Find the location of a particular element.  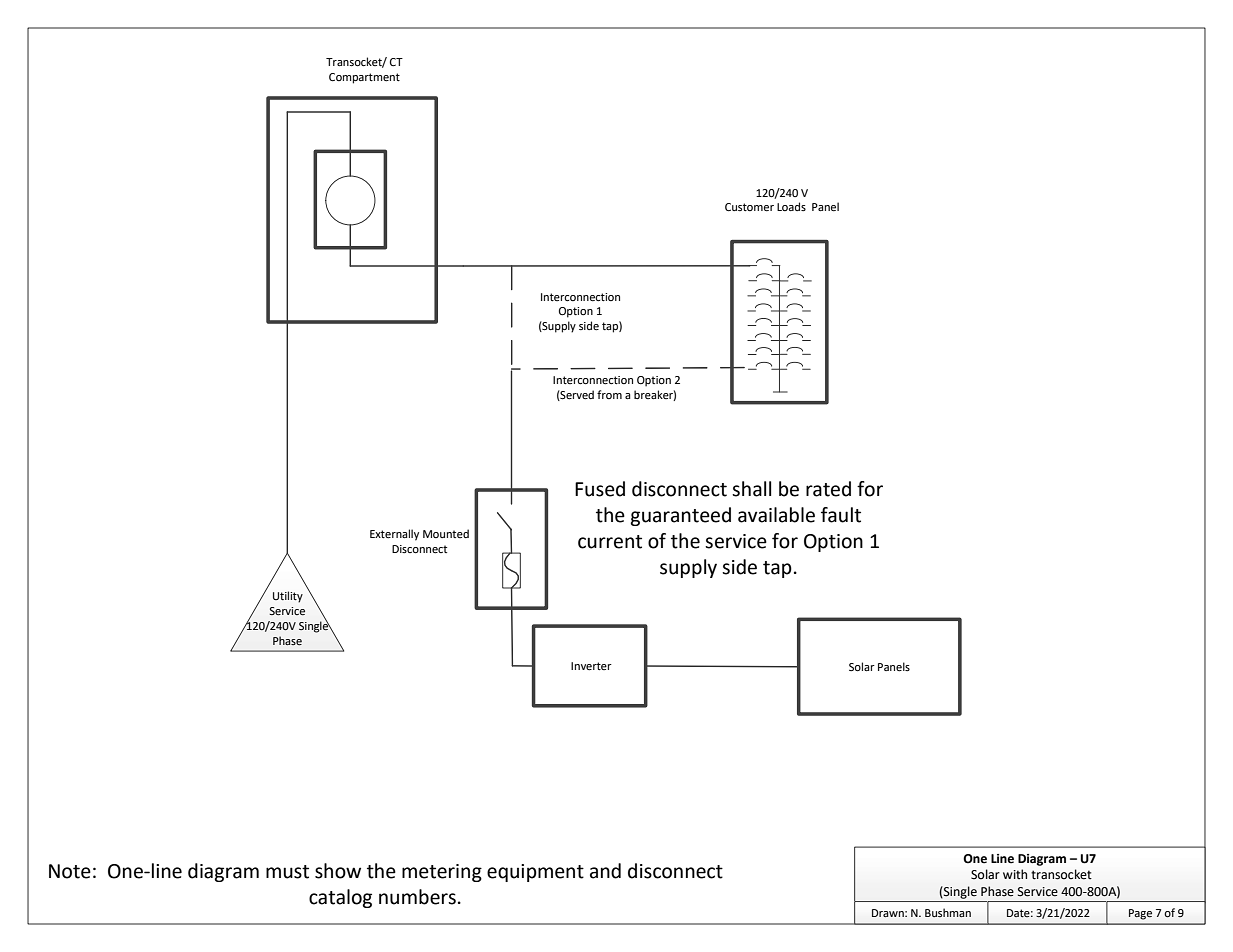

rated is located at coordinates (828, 489).
